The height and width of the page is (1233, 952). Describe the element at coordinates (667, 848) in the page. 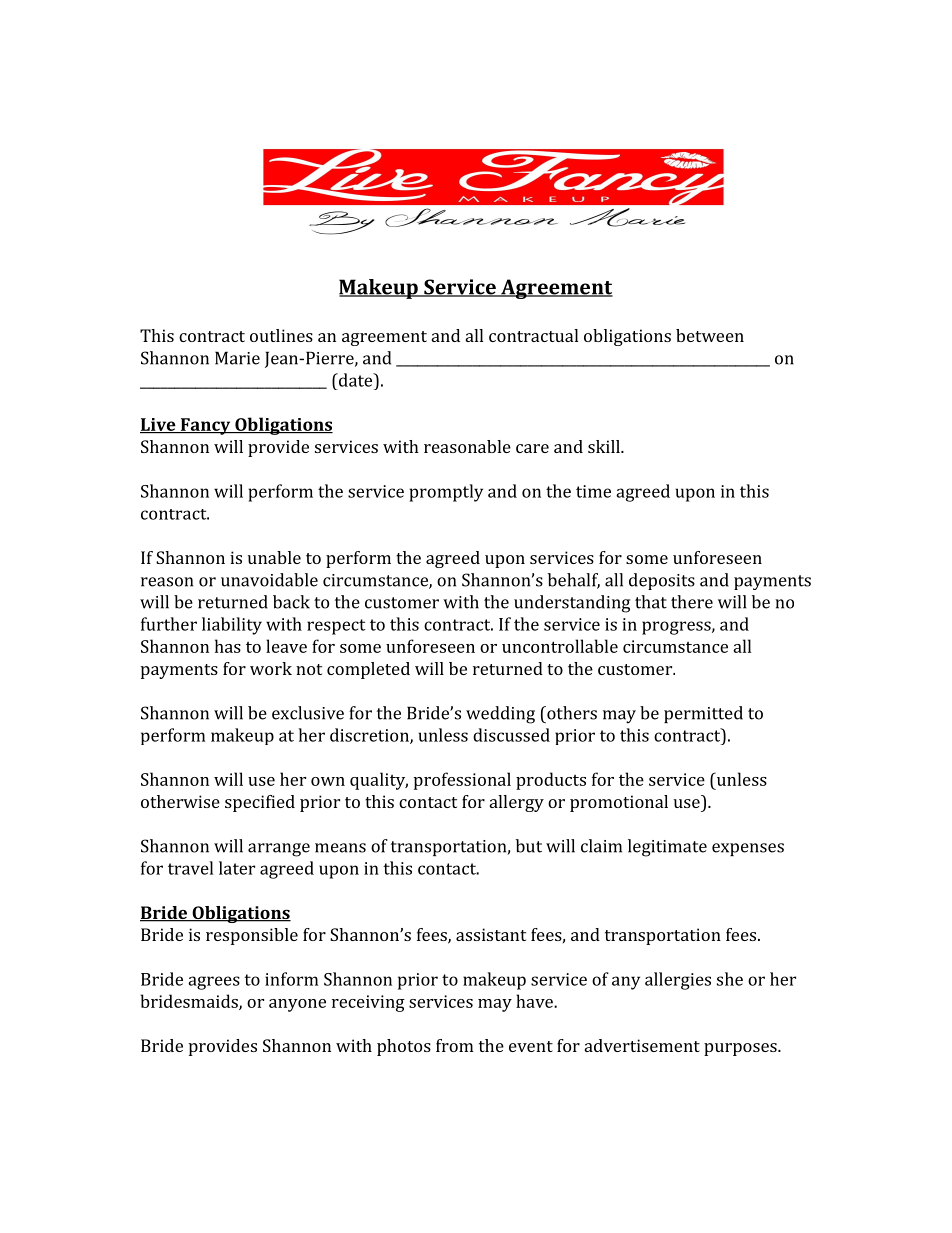

I see `legitimate` at that location.
